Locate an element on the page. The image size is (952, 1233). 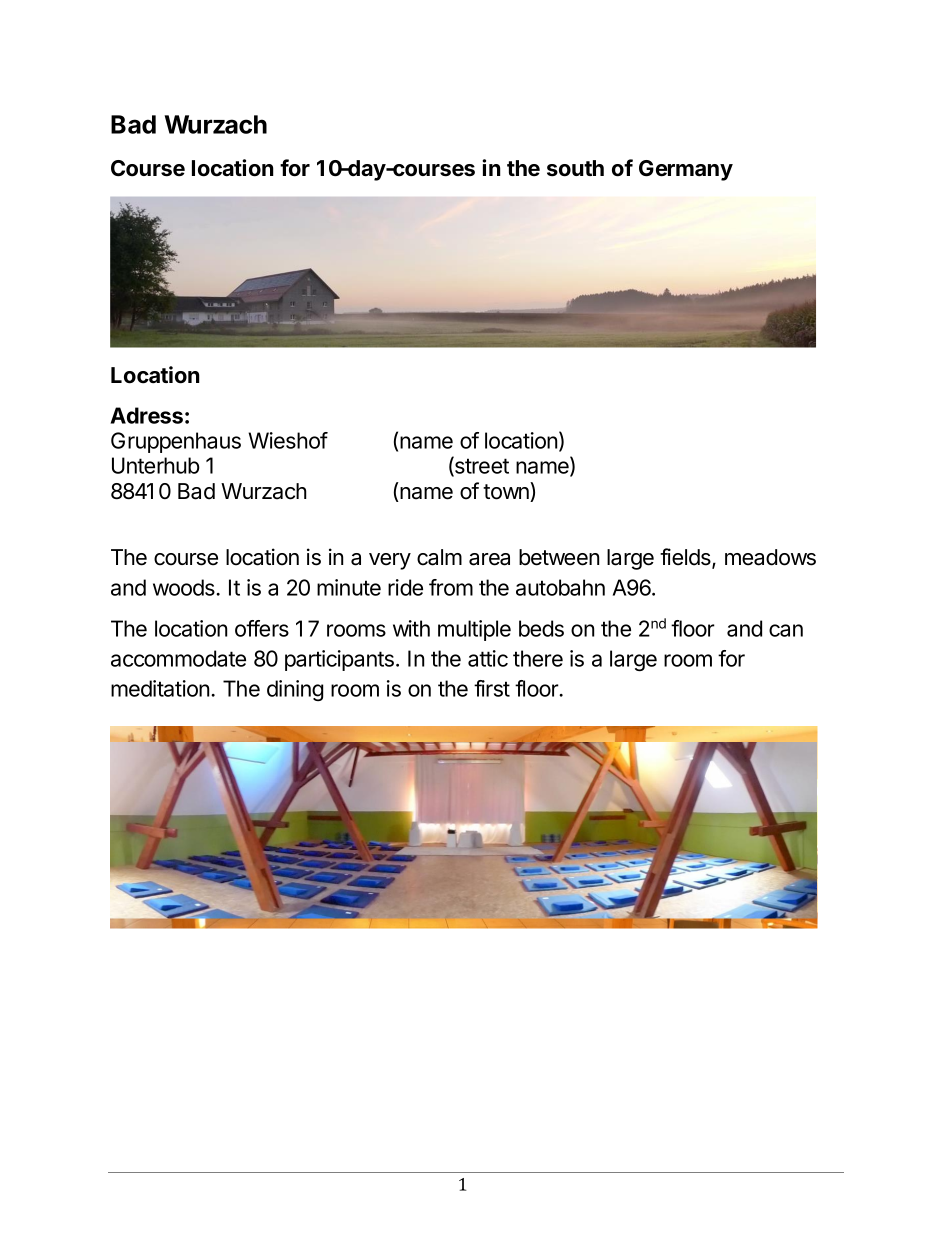
woods is located at coordinates (185, 587).
